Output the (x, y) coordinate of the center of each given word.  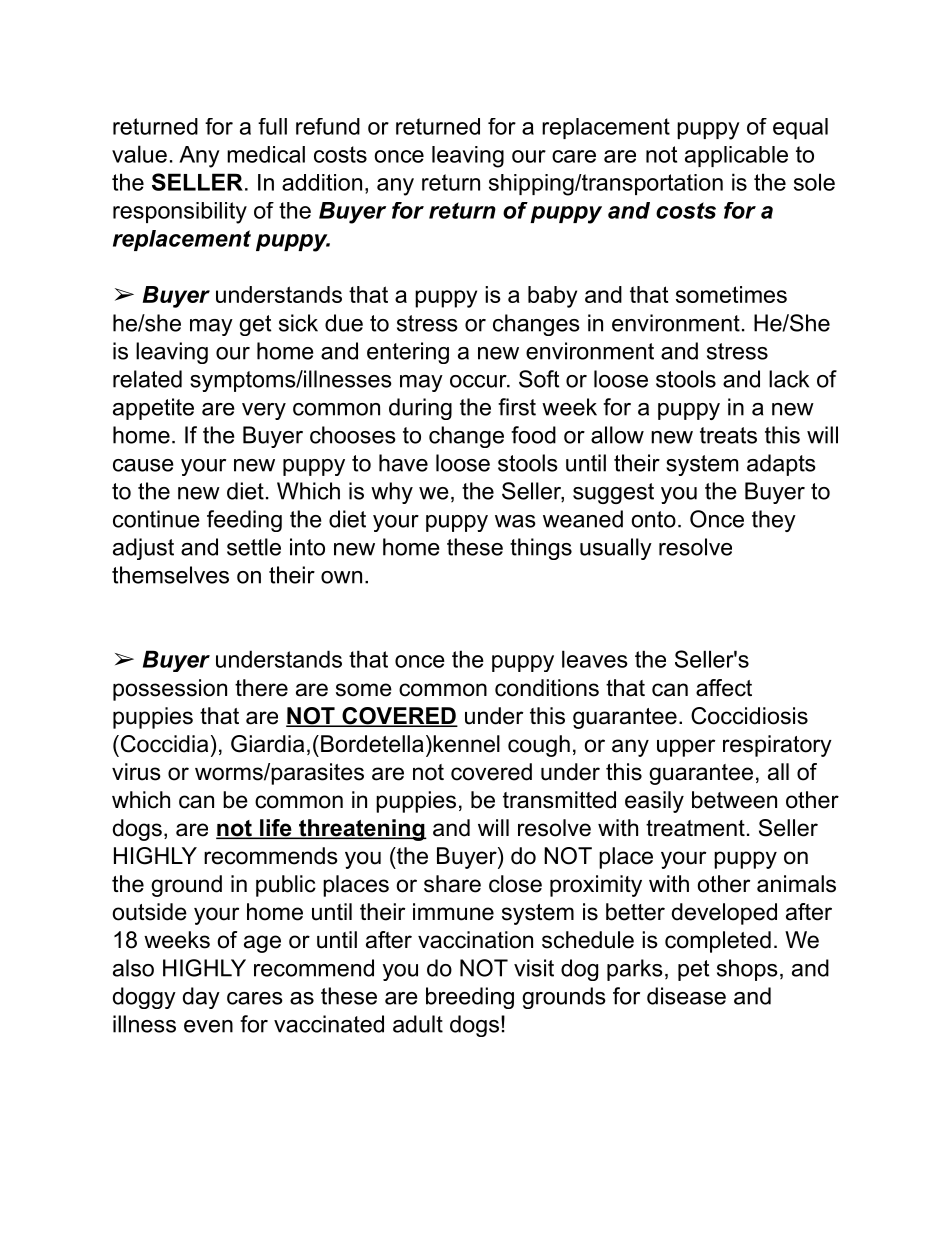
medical (266, 154)
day (201, 998)
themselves (170, 575)
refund (328, 126)
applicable (736, 156)
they (774, 521)
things (541, 549)
